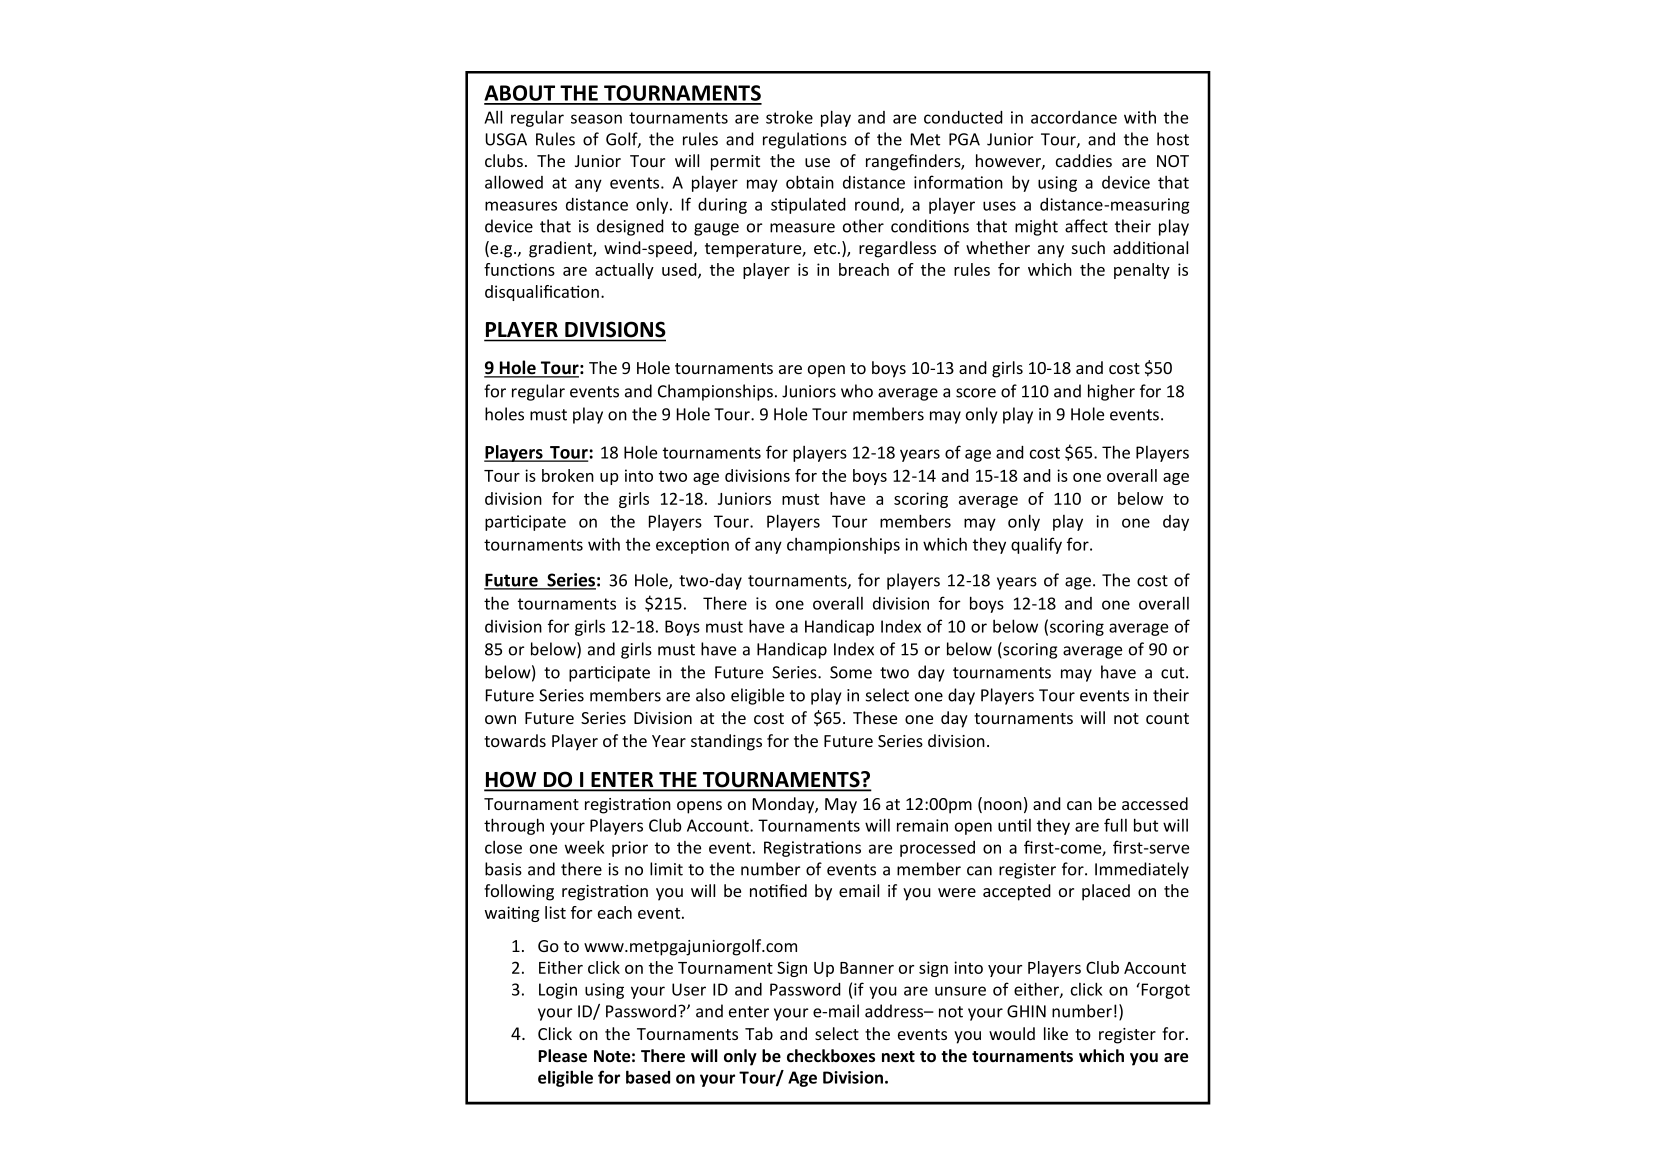  I want to click on caddies, so click(1084, 160).
